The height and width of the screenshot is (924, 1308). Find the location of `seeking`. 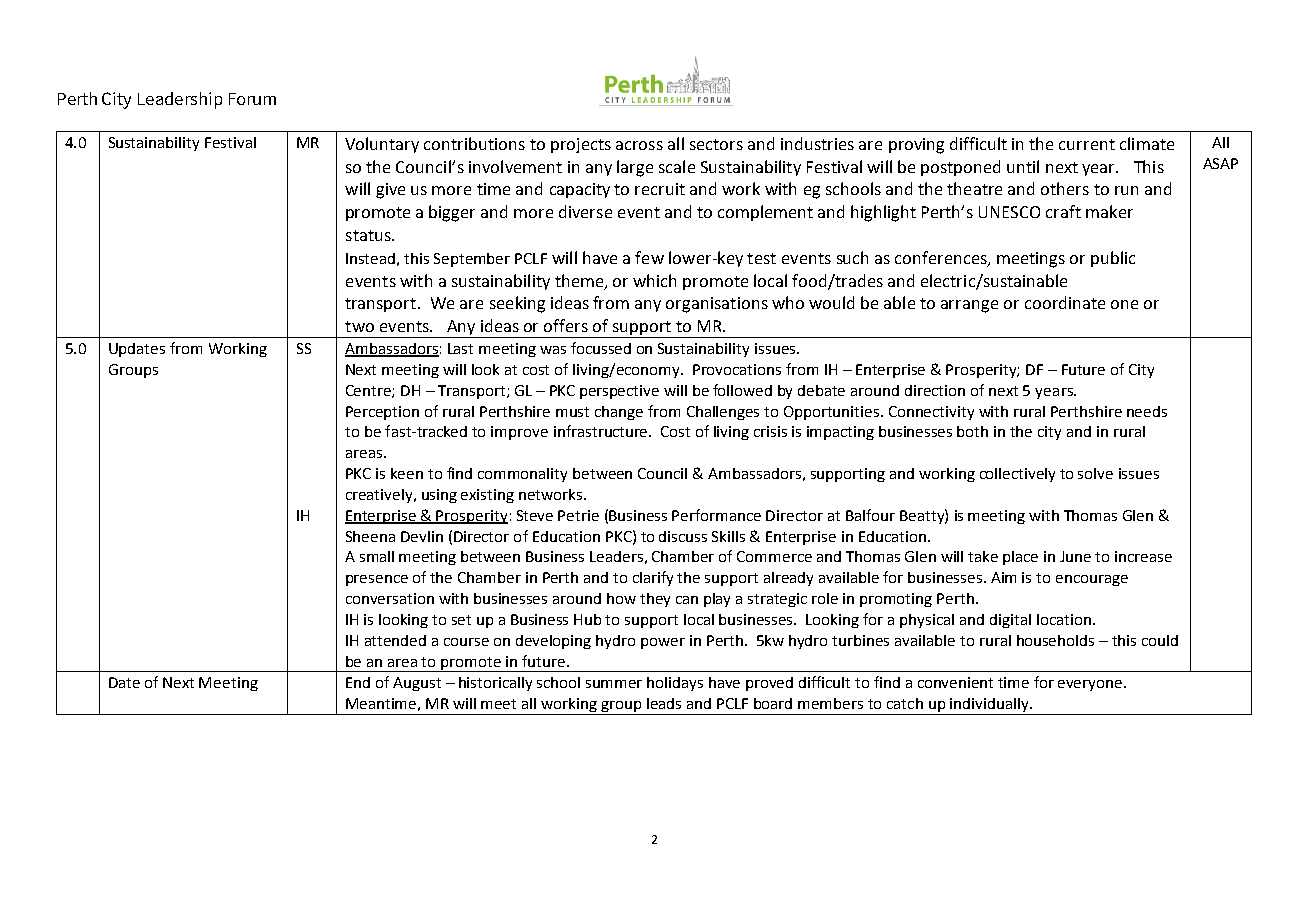

seeking is located at coordinates (517, 304).
